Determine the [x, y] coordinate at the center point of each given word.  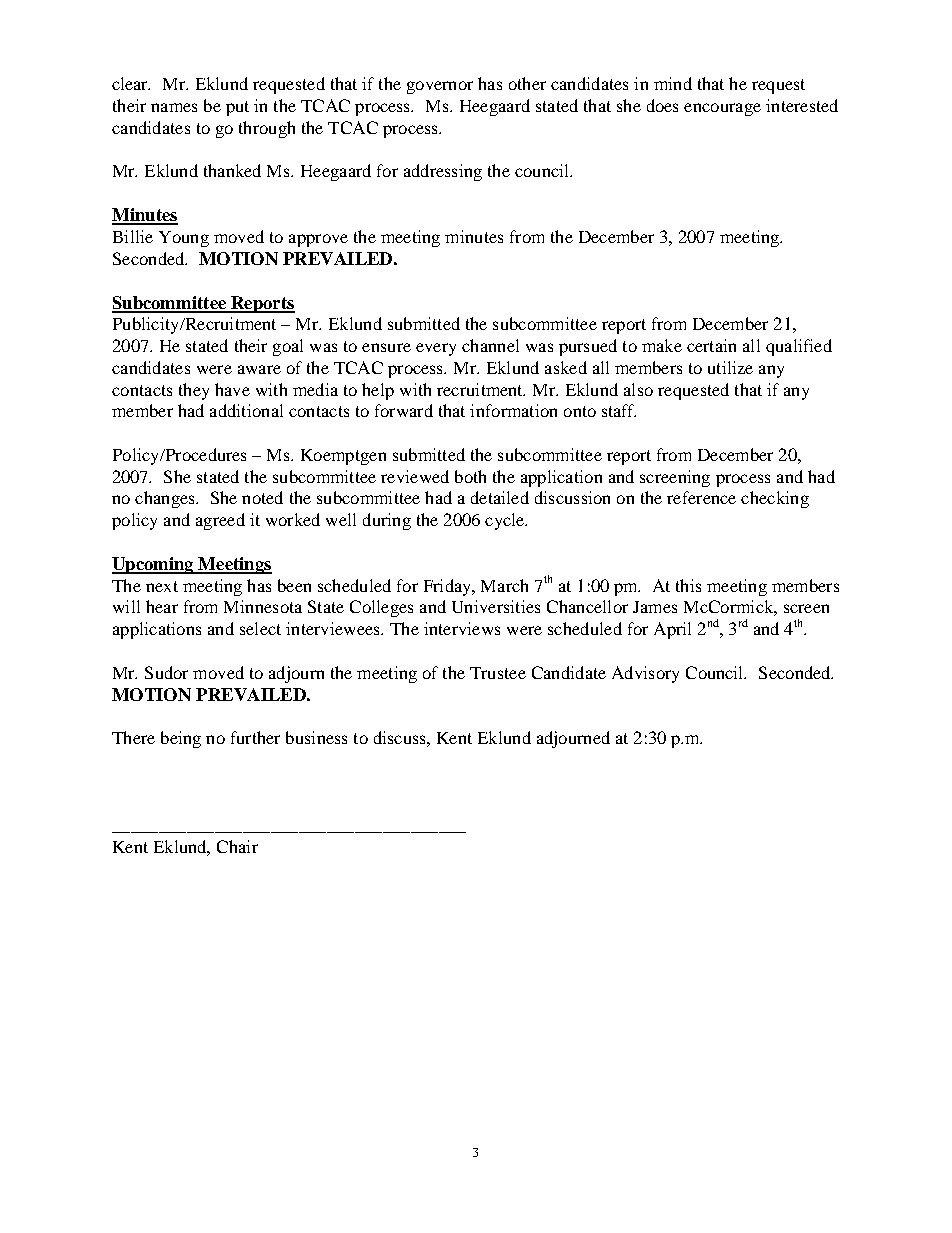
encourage [722, 109]
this [688, 585]
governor [440, 87]
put [237, 108]
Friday [449, 587]
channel [490, 345]
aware [259, 369]
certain [711, 345]
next [162, 586]
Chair [237, 846]
